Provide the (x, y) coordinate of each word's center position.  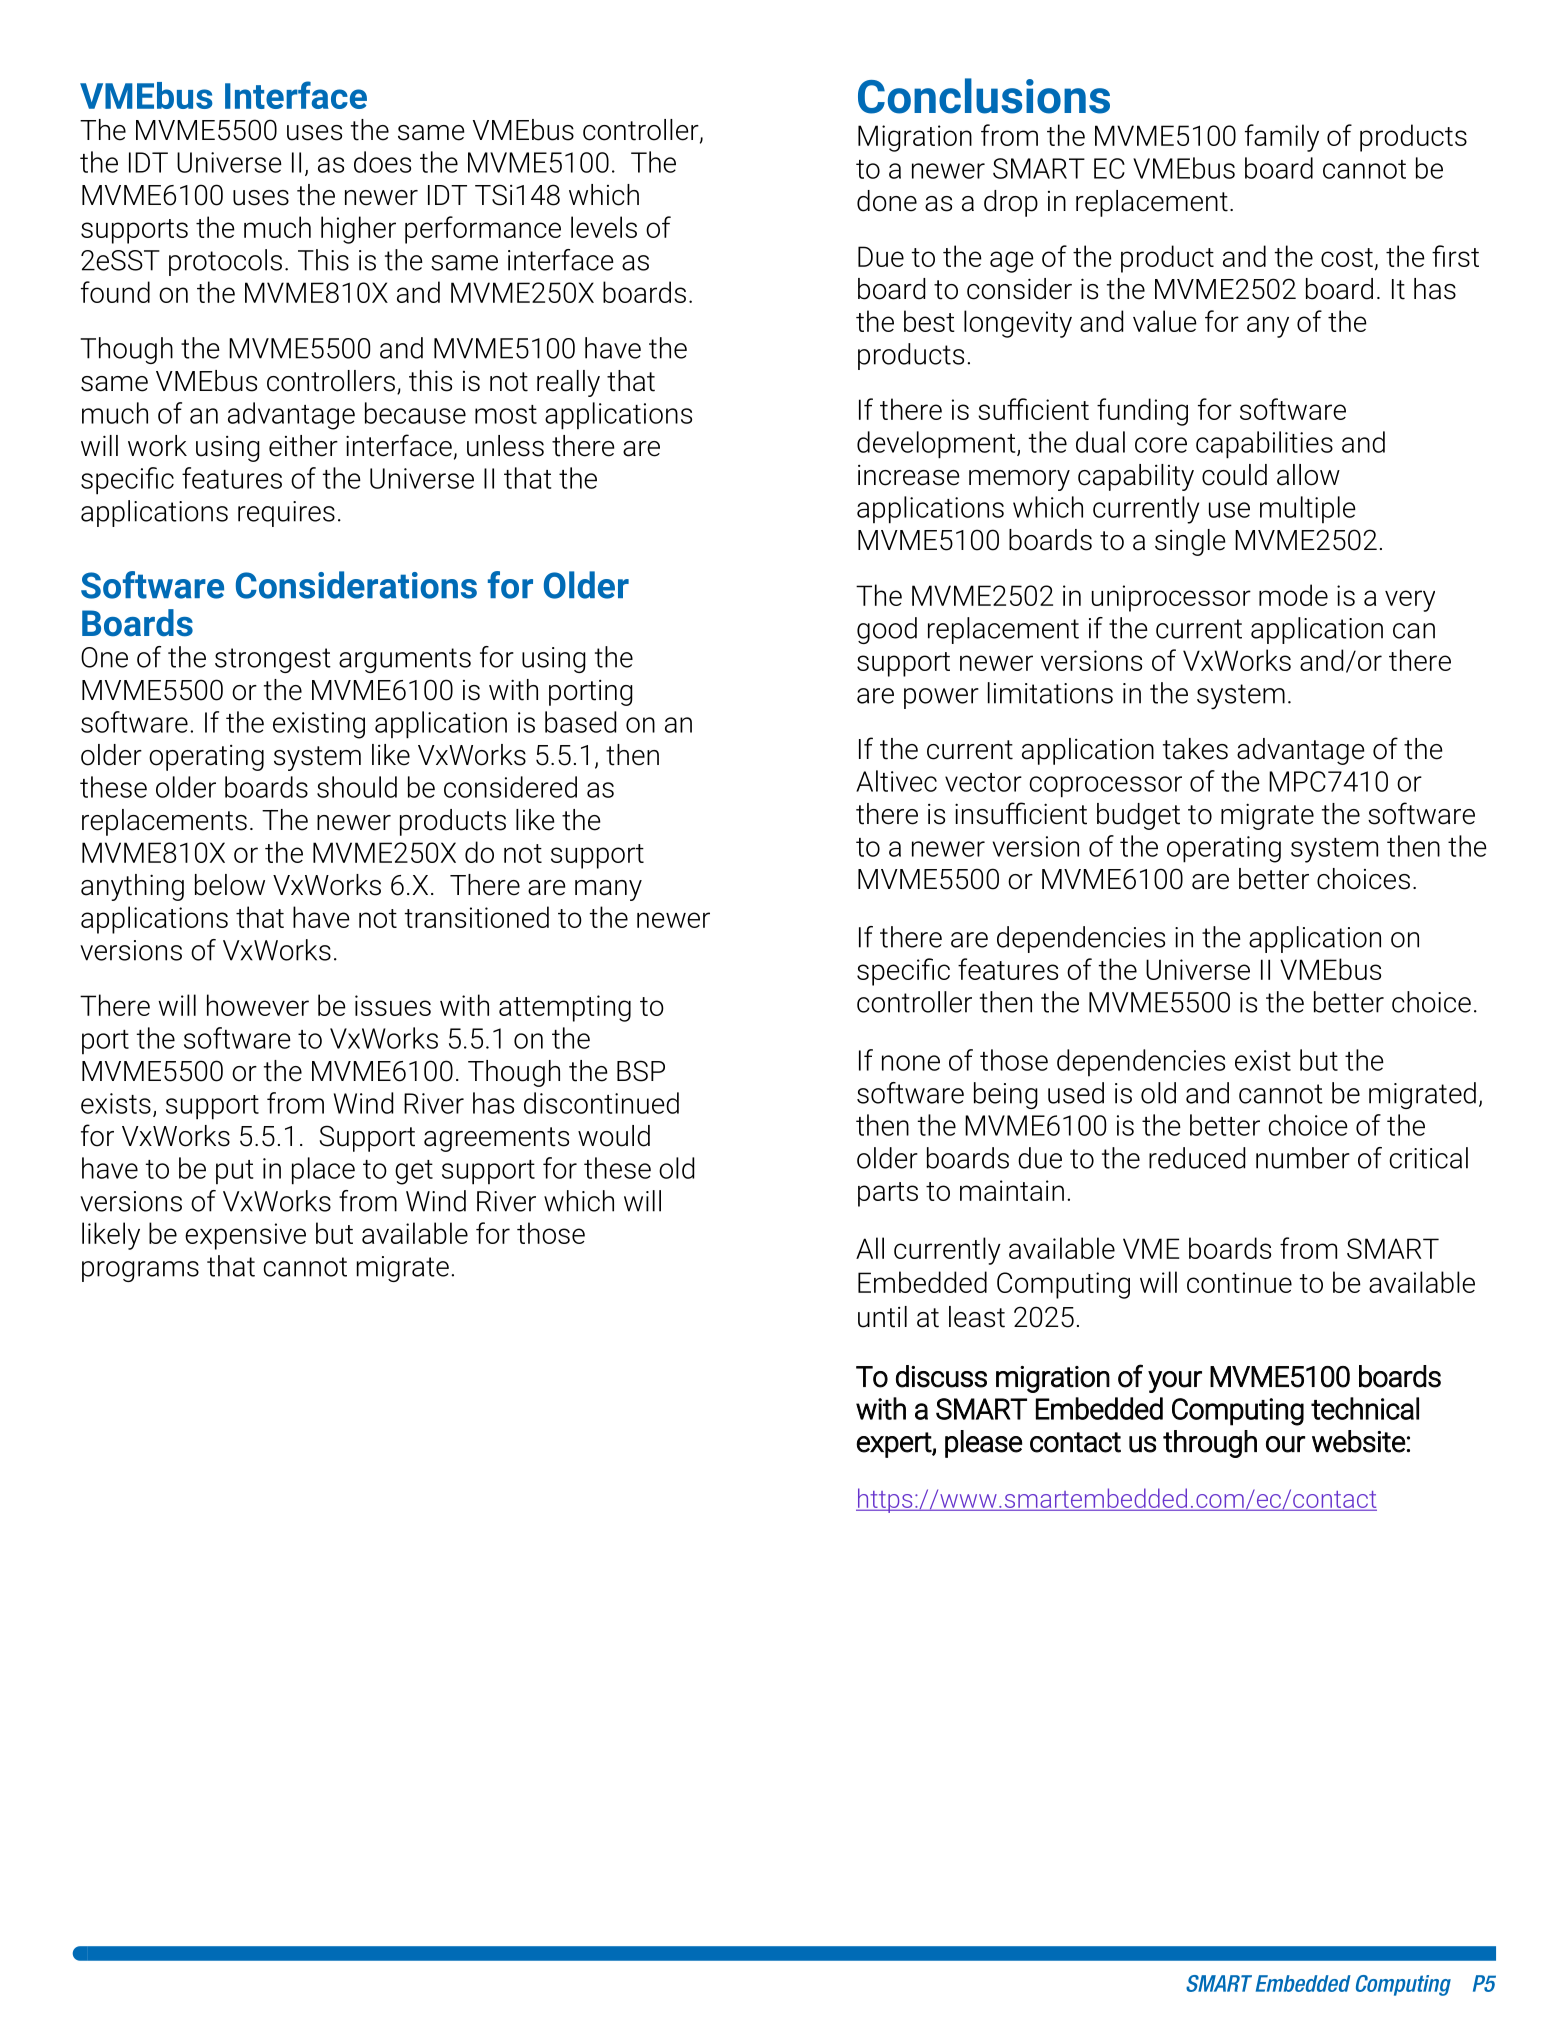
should (357, 787)
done (887, 201)
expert (894, 1445)
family (1282, 138)
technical (1365, 1408)
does (382, 162)
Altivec (896, 781)
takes (1195, 749)
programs (140, 1271)
